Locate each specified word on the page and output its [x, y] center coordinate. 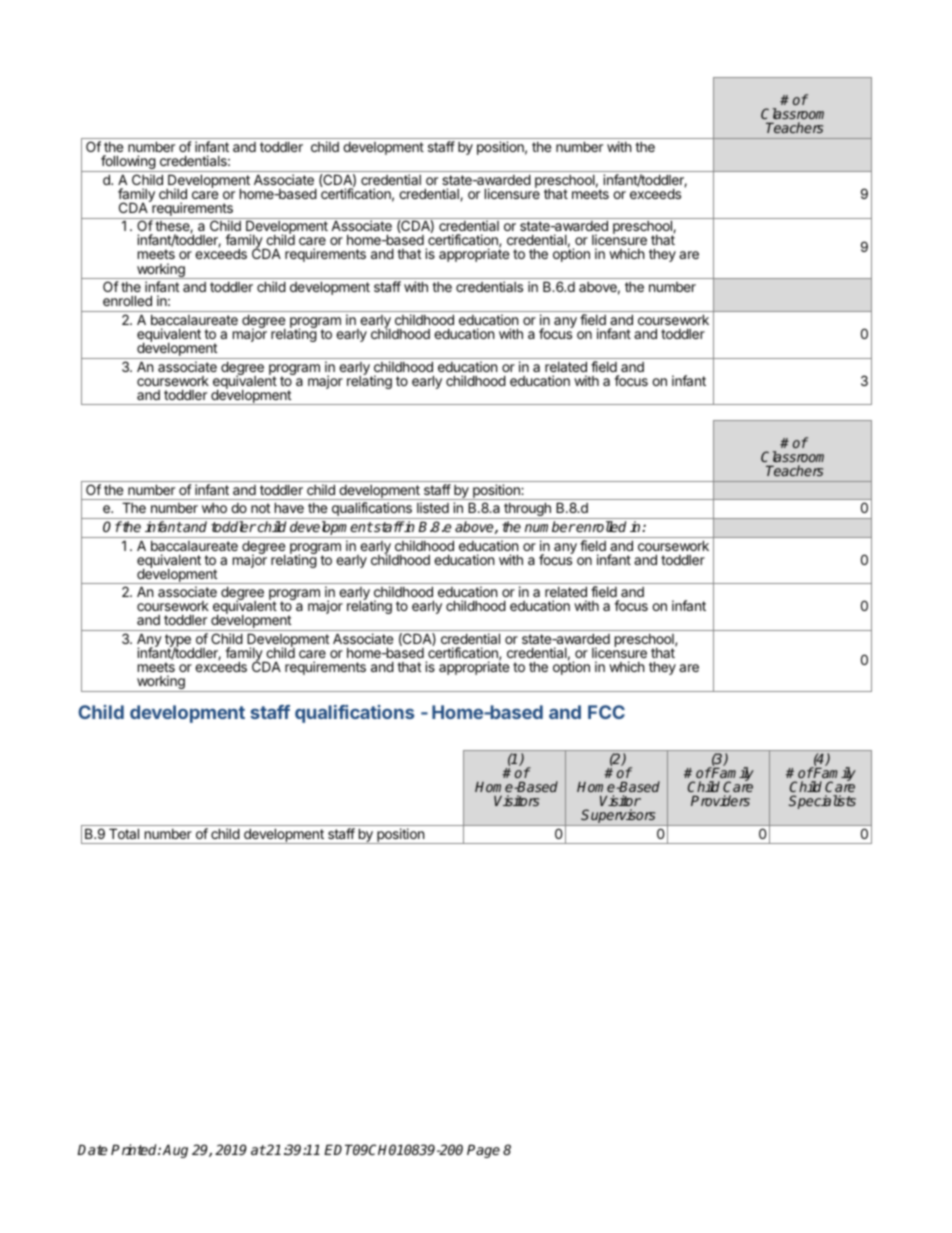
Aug [175, 1151]
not [260, 508]
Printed [135, 1149]
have [289, 507]
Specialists [822, 802]
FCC [606, 712]
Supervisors [619, 817]
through [527, 510]
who [214, 508]
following [128, 163]
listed [433, 507]
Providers [720, 800]
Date [92, 1149]
